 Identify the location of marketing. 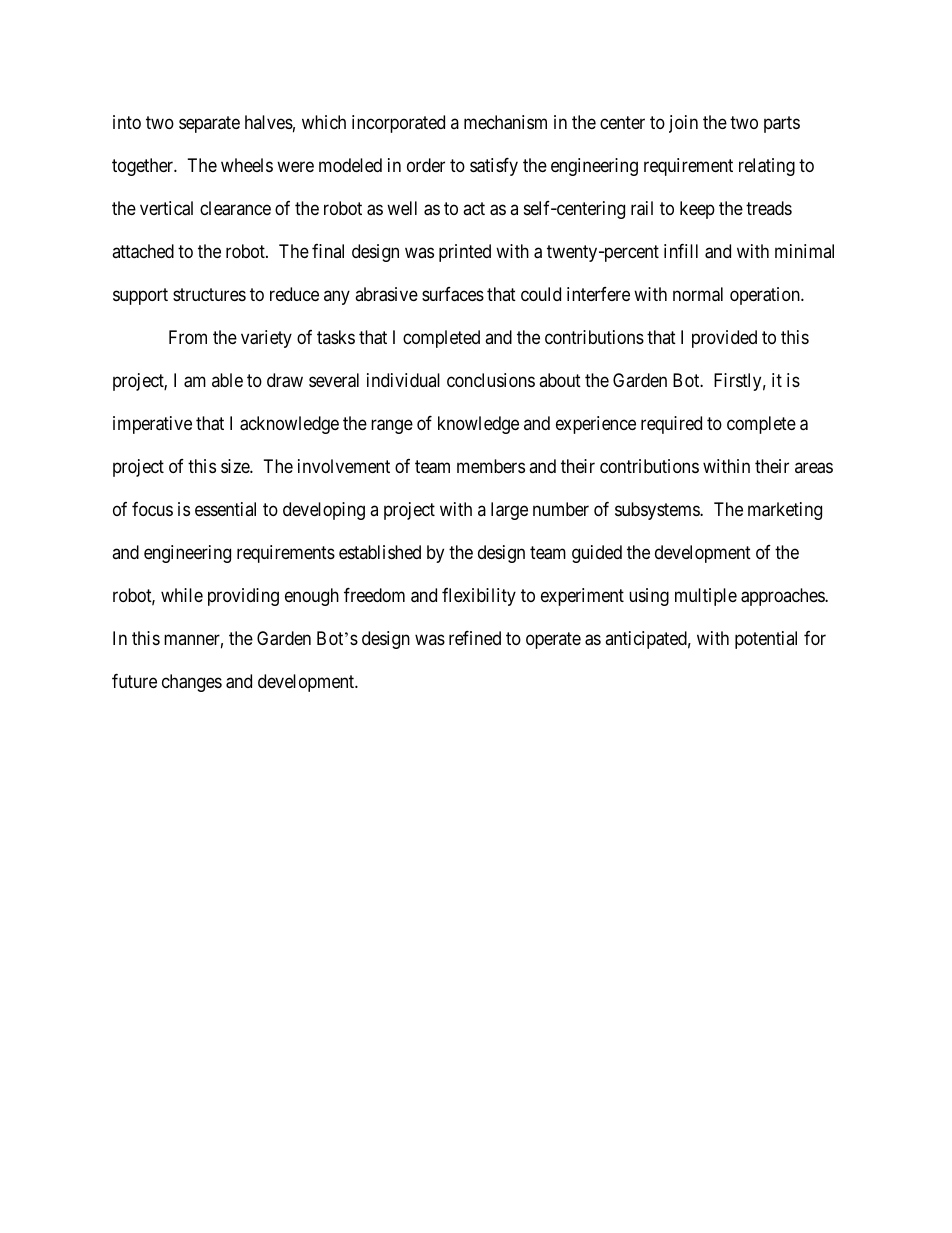
(785, 511).
